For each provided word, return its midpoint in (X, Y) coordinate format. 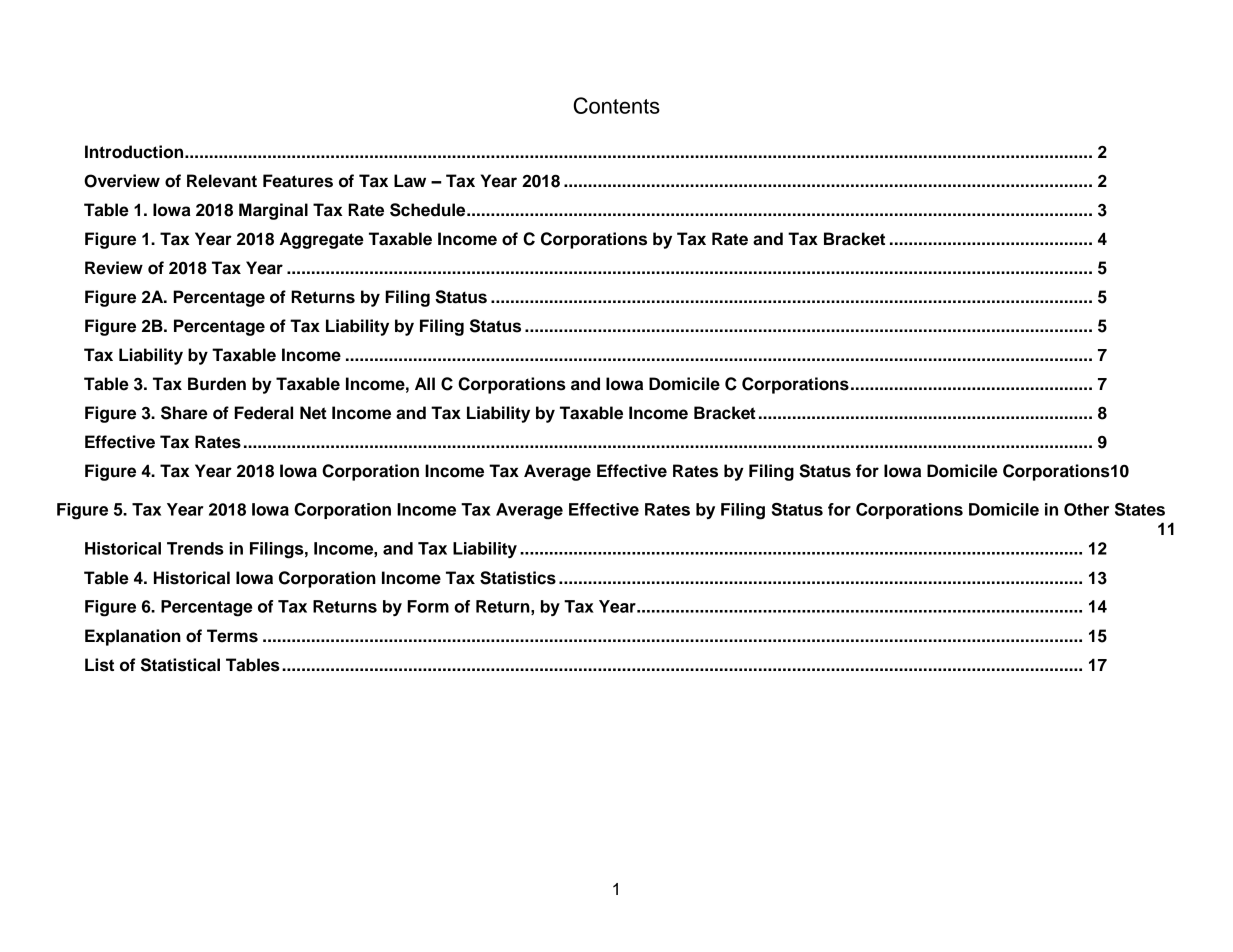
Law (410, 181)
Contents (616, 105)
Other (1086, 509)
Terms (232, 636)
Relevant (222, 181)
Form (428, 606)
